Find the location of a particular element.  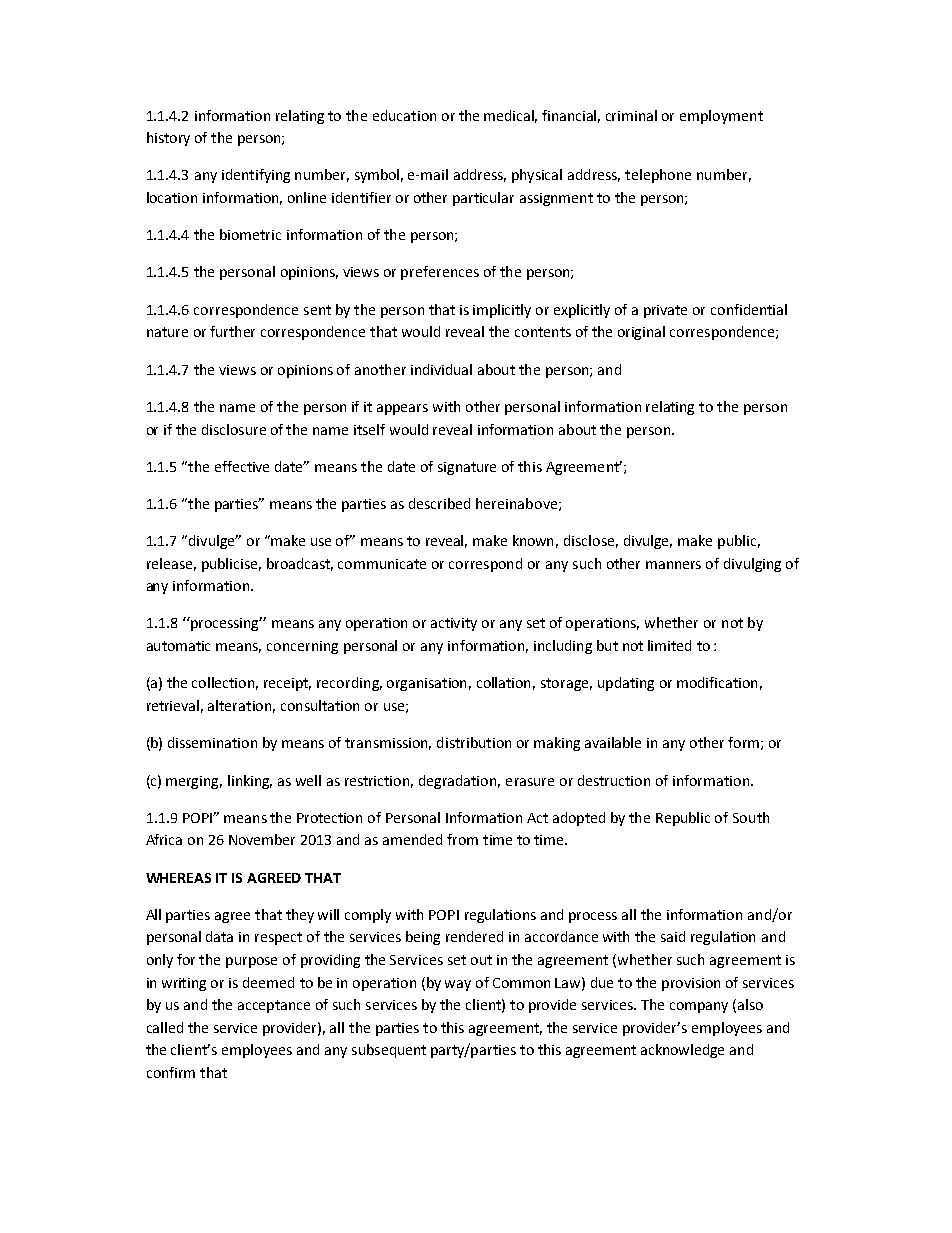

broadcast is located at coordinates (300, 564).
